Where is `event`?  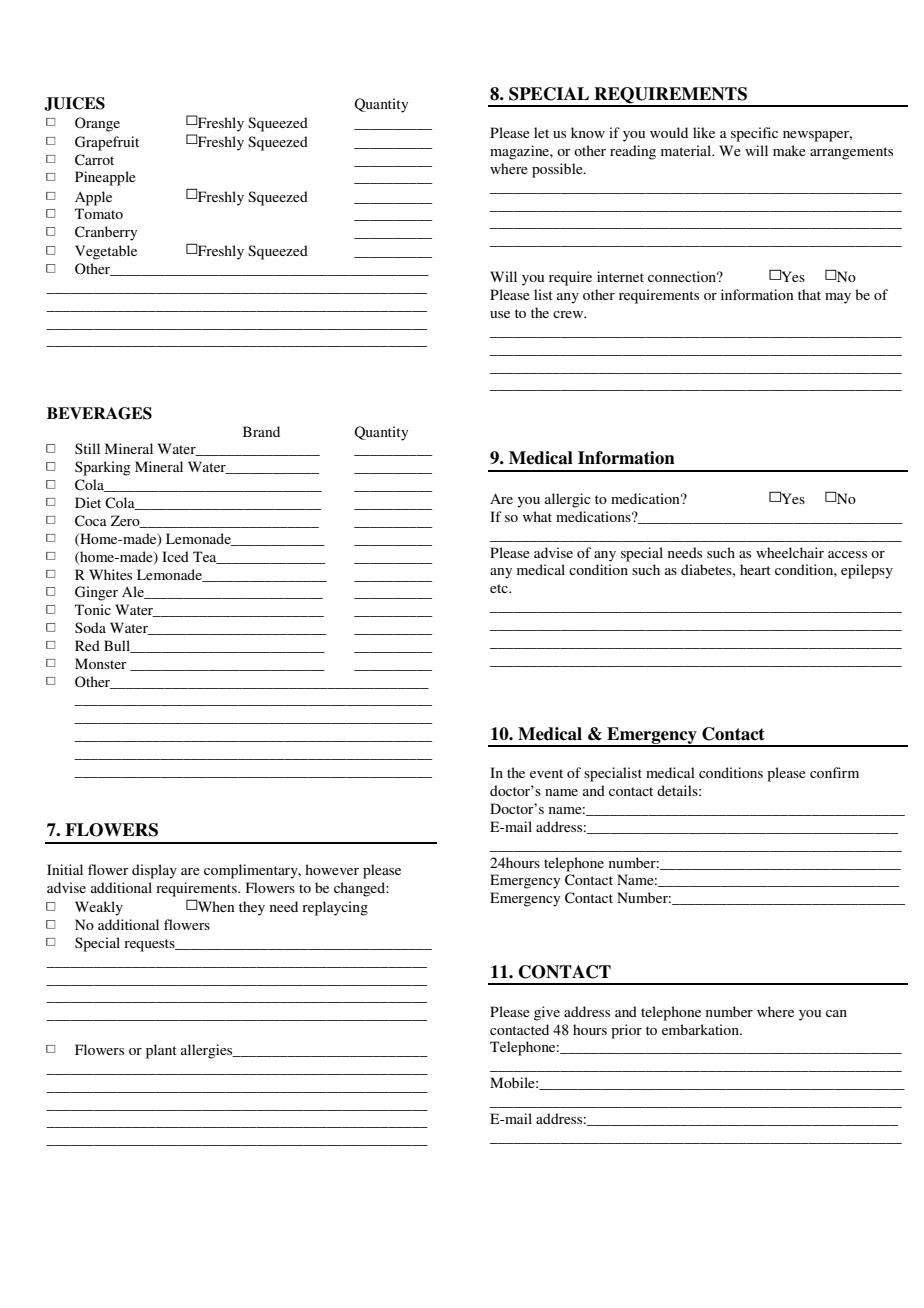 event is located at coordinates (546, 773).
